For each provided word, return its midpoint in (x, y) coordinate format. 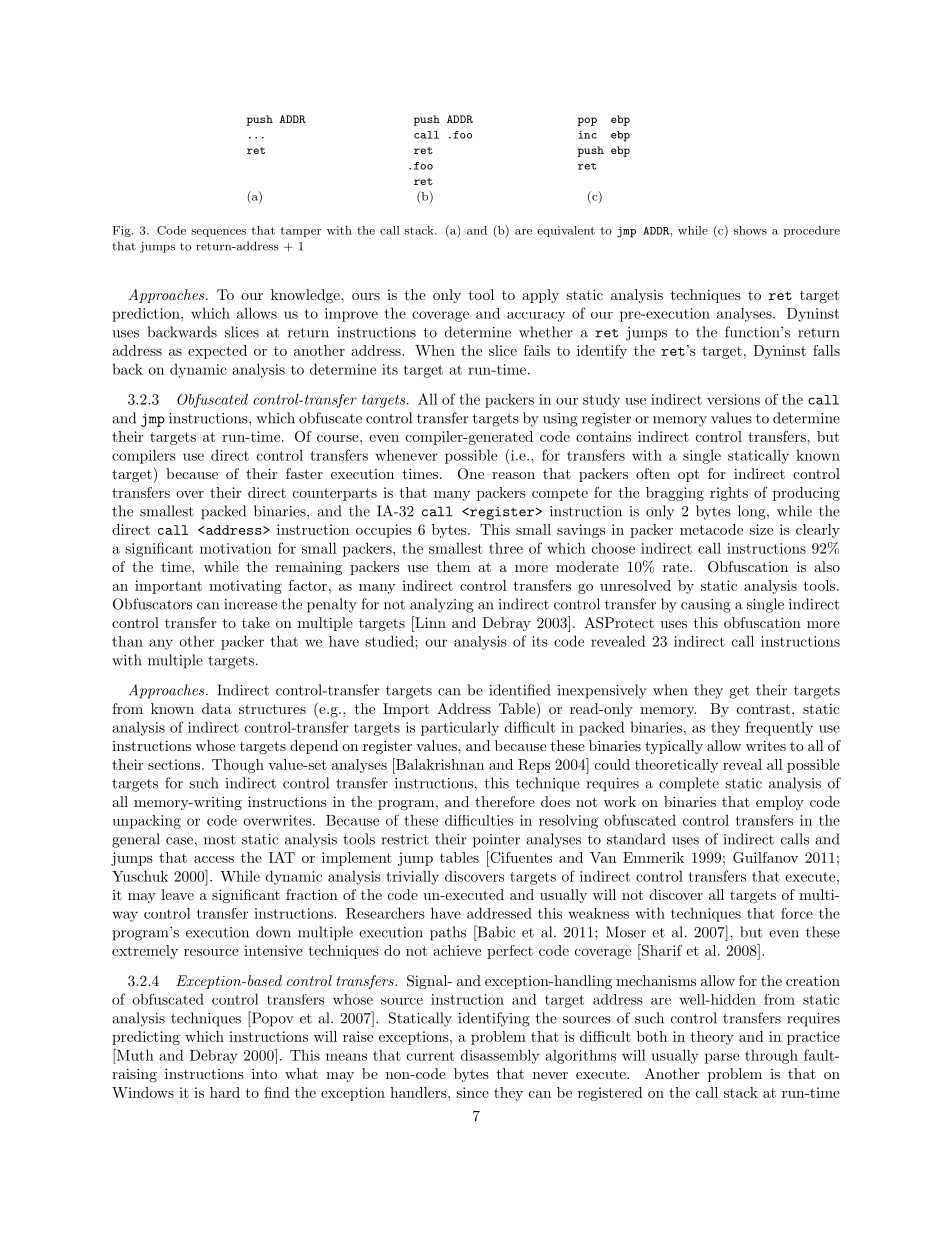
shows (750, 230)
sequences (218, 233)
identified (519, 690)
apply (540, 296)
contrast (763, 709)
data (217, 708)
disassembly (500, 1056)
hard (225, 1092)
